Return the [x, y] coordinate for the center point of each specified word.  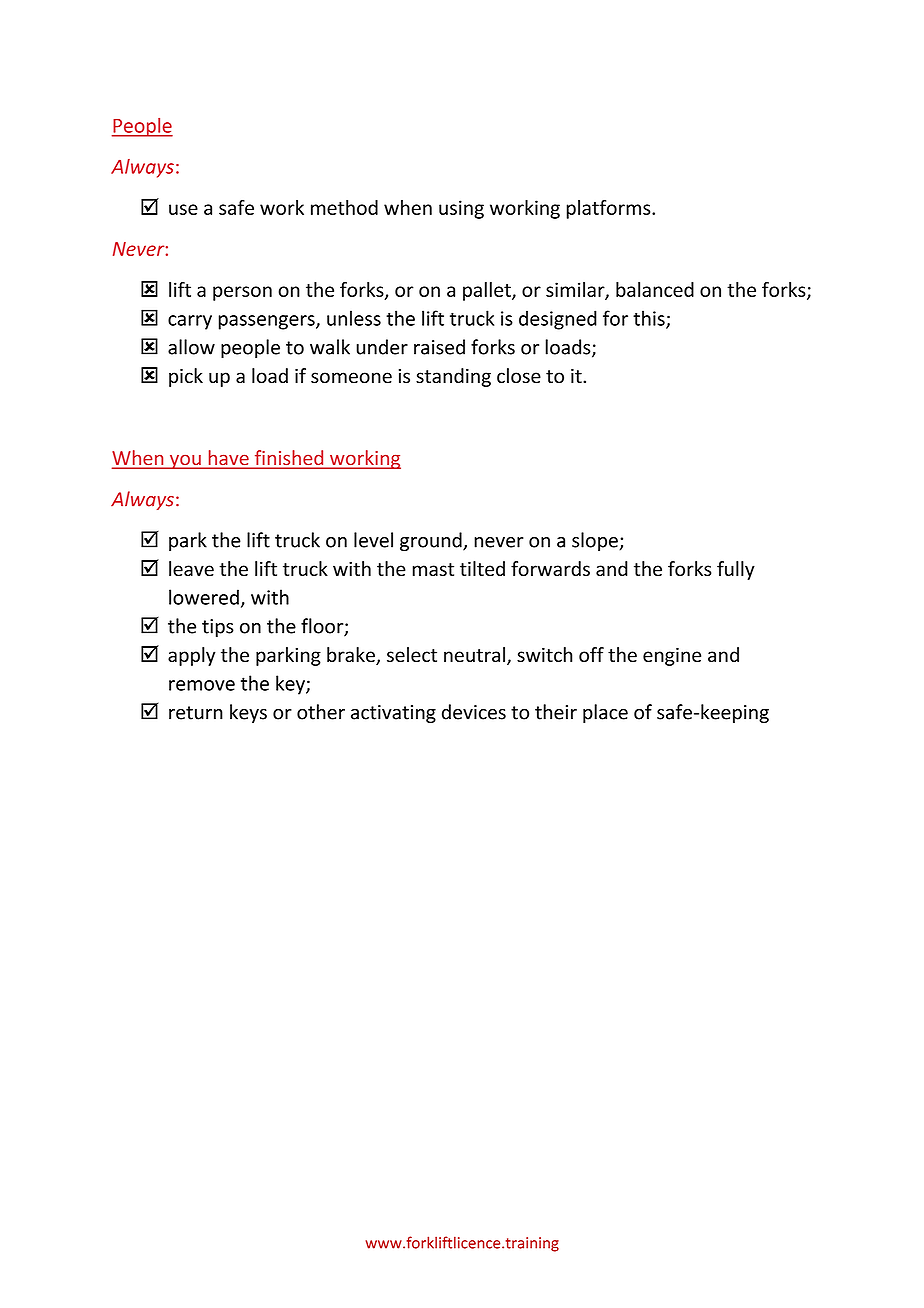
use [183, 209]
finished [289, 459]
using [461, 209]
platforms [610, 209]
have [228, 459]
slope [595, 541]
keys [248, 713]
